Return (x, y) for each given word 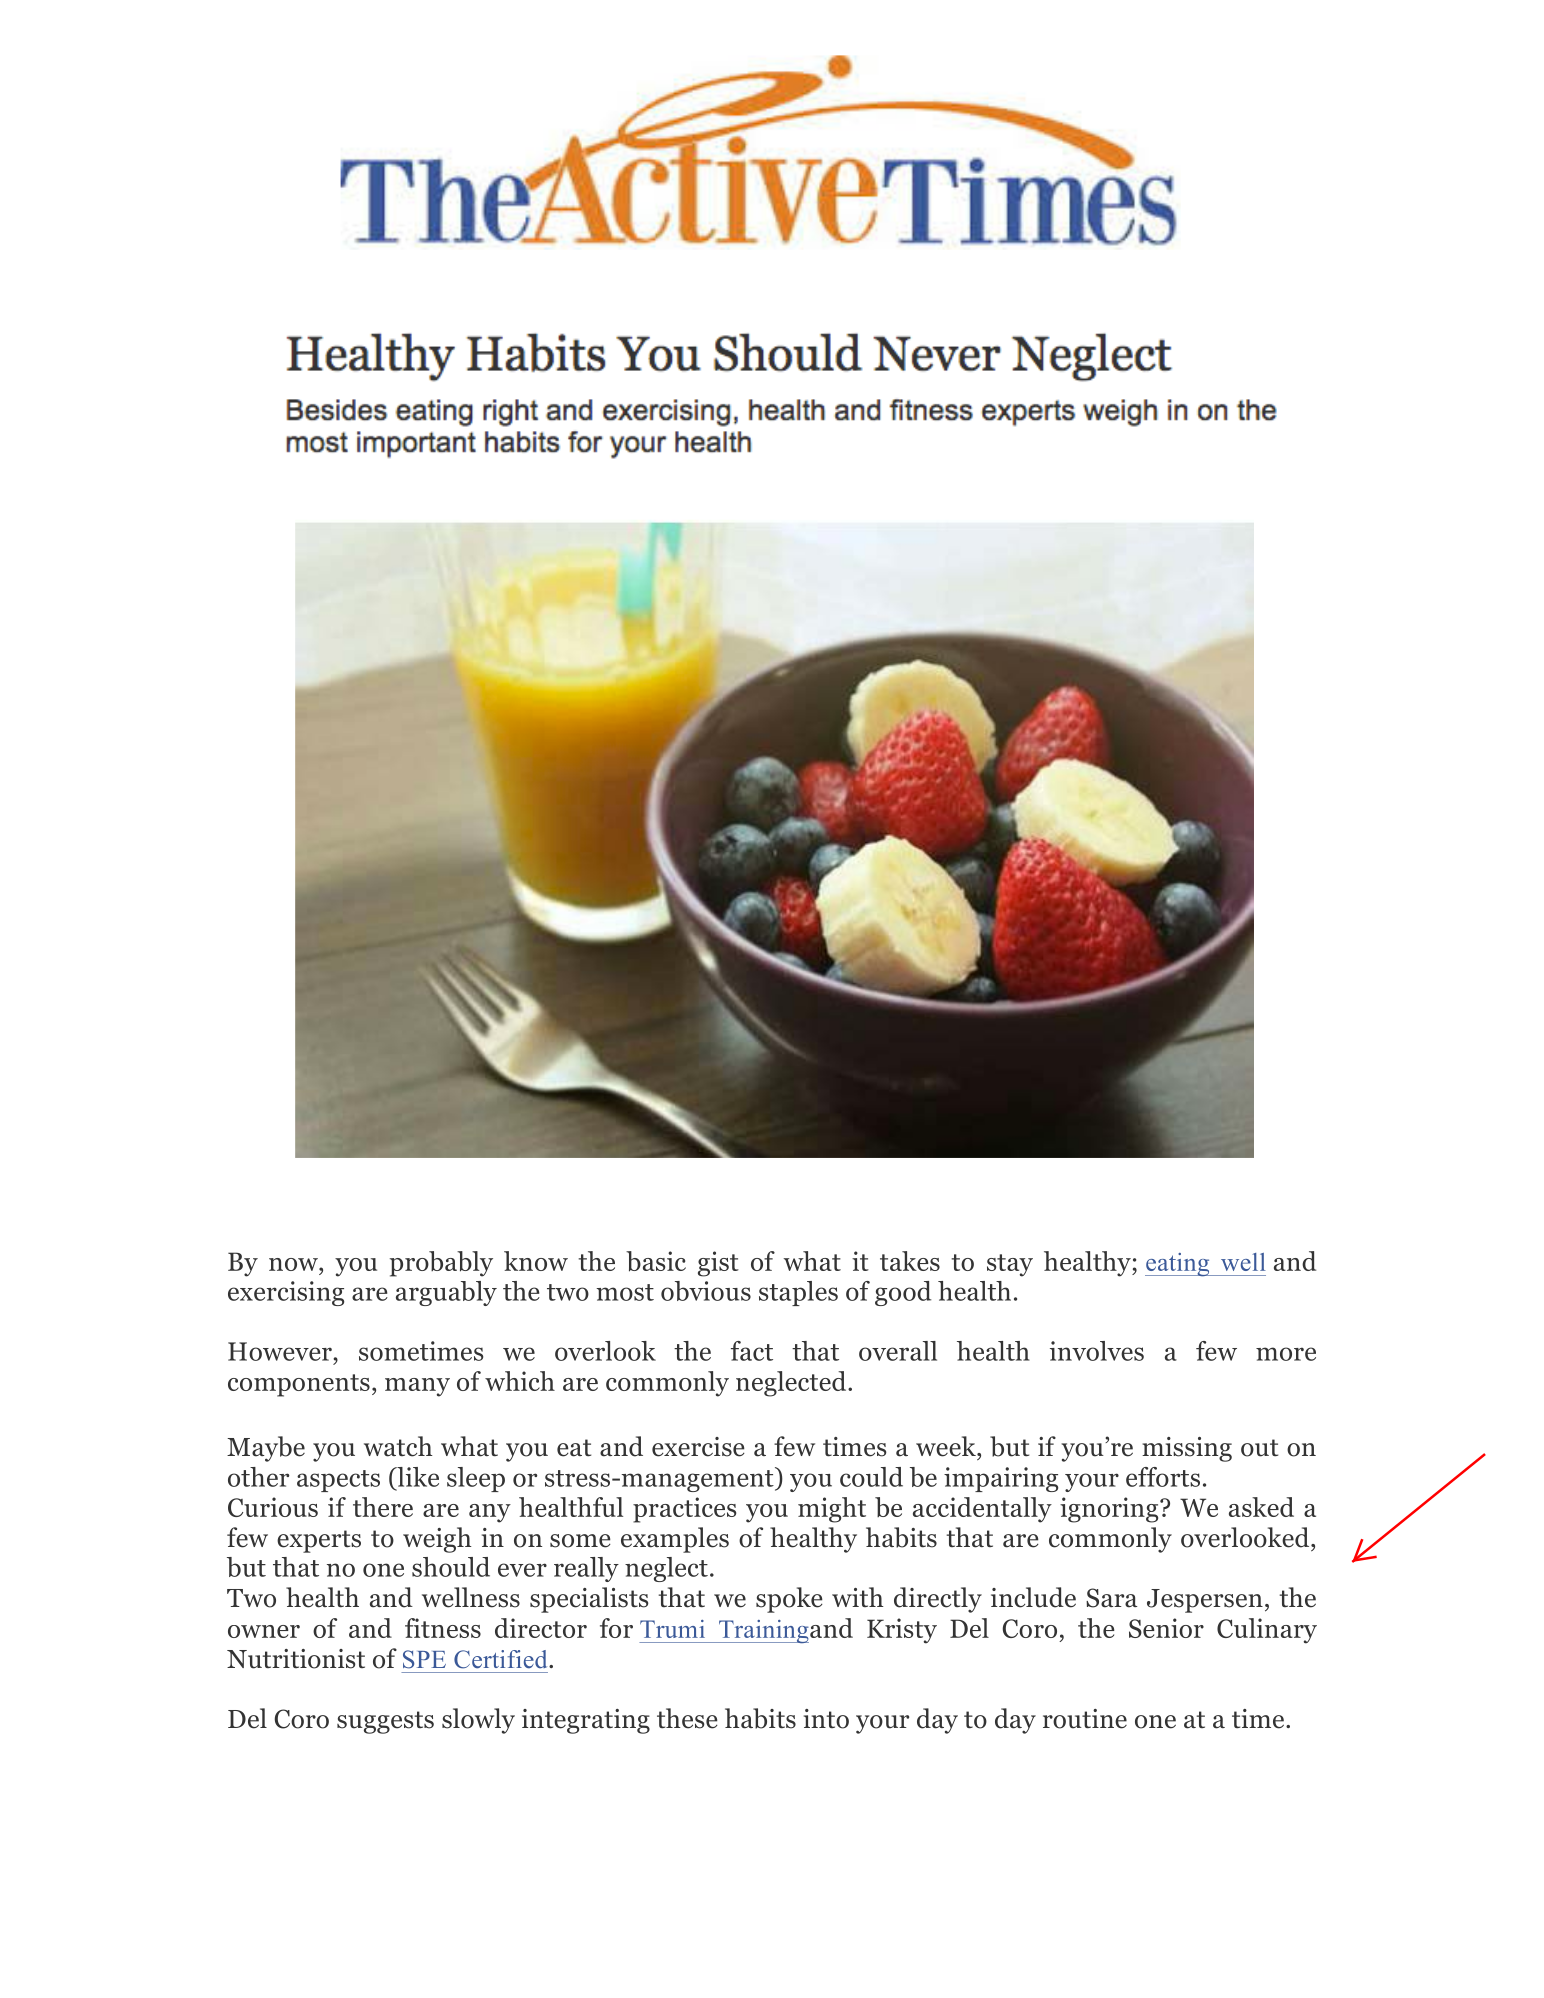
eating (1178, 1265)
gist (718, 1264)
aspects (338, 1481)
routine (1085, 1719)
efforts (1163, 1477)
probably (441, 1264)
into (826, 1719)
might (832, 1510)
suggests (385, 1722)
